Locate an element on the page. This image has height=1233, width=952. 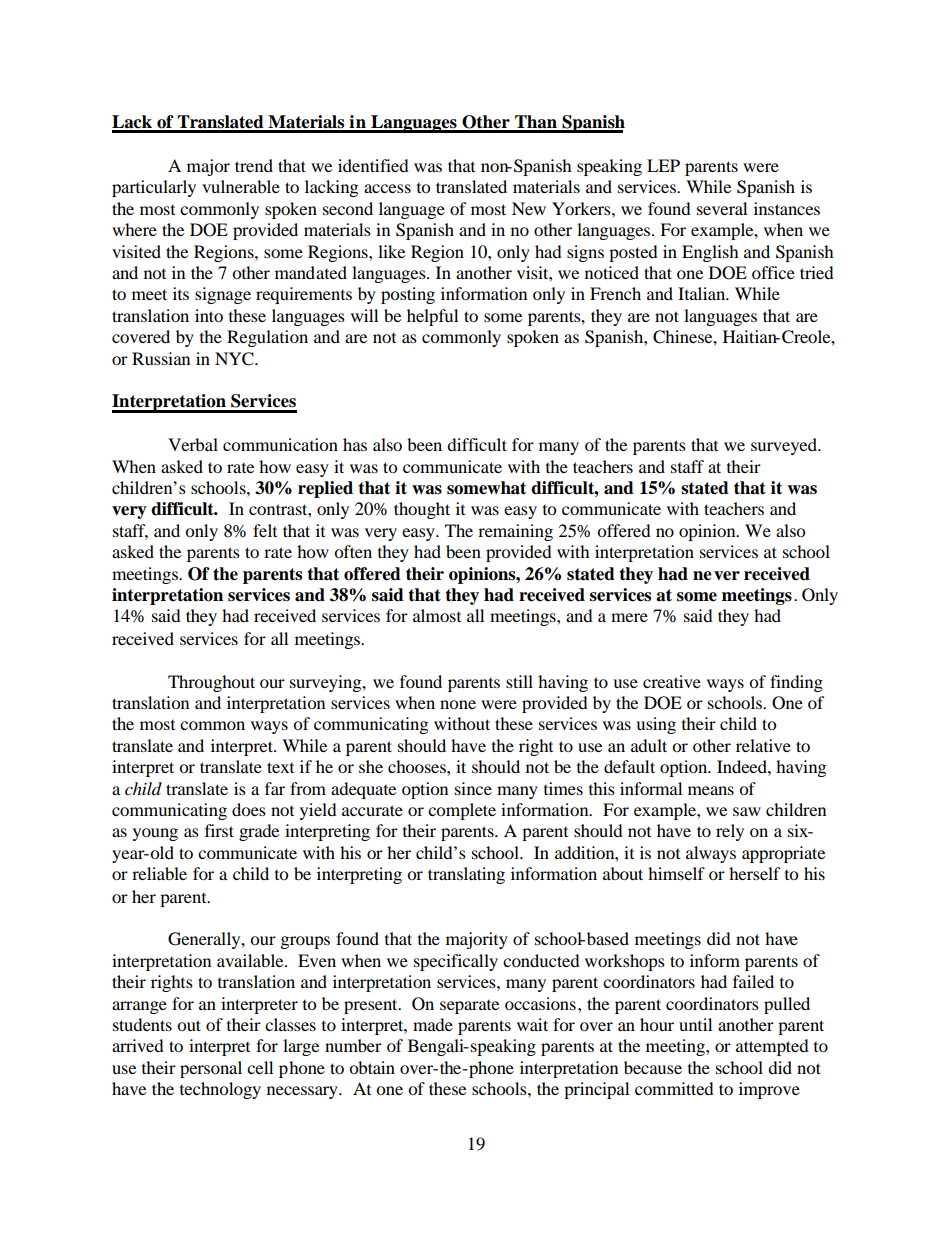
creative is located at coordinates (672, 681).
